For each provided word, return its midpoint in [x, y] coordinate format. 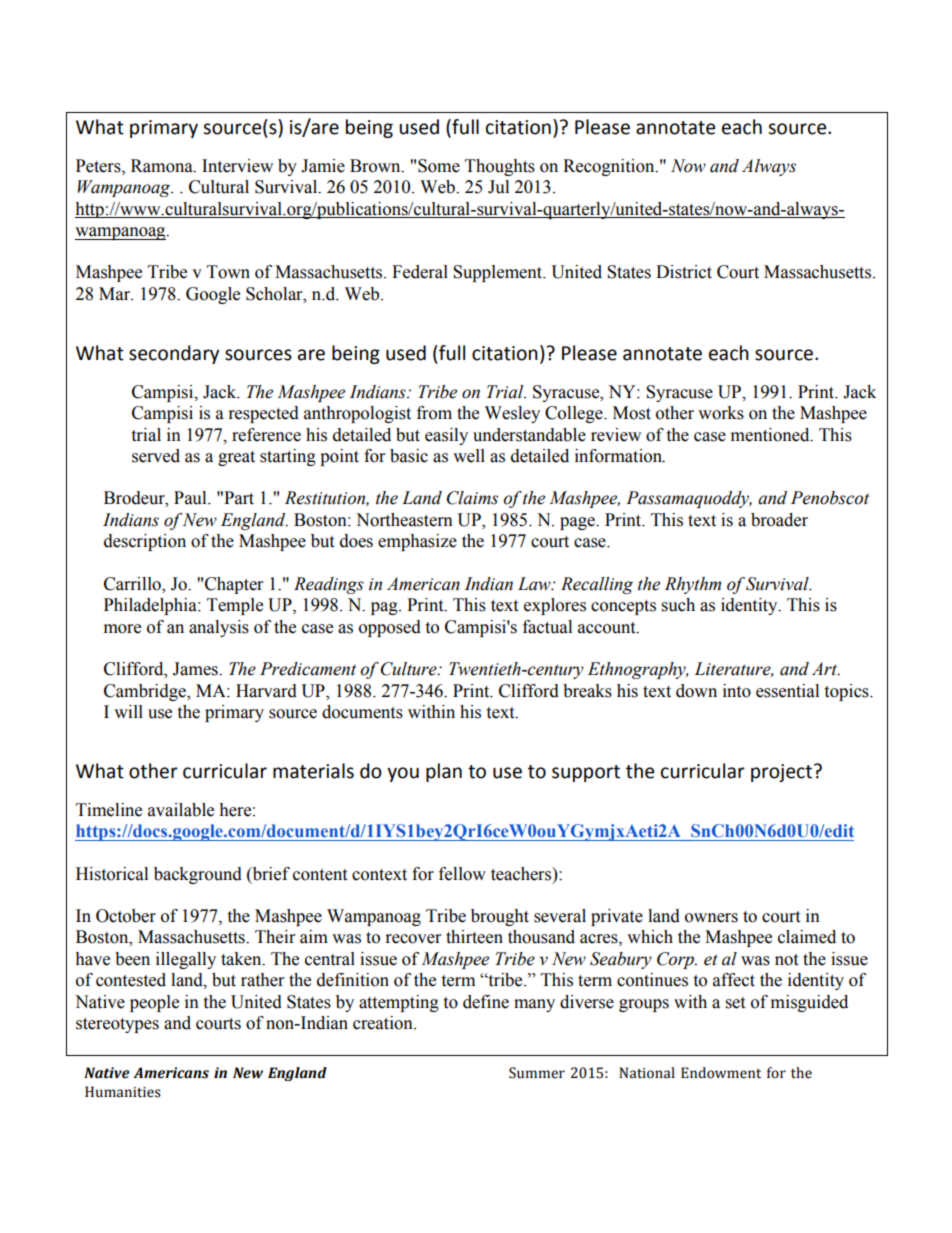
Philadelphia [151, 606]
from [434, 413]
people [154, 1003]
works [721, 413]
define [486, 1002]
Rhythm [693, 585]
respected [264, 414]
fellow [462, 874]
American [423, 584]
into [737, 691]
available [181, 810]
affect [734, 980]
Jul [498, 187]
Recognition [610, 167]
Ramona [163, 166]
